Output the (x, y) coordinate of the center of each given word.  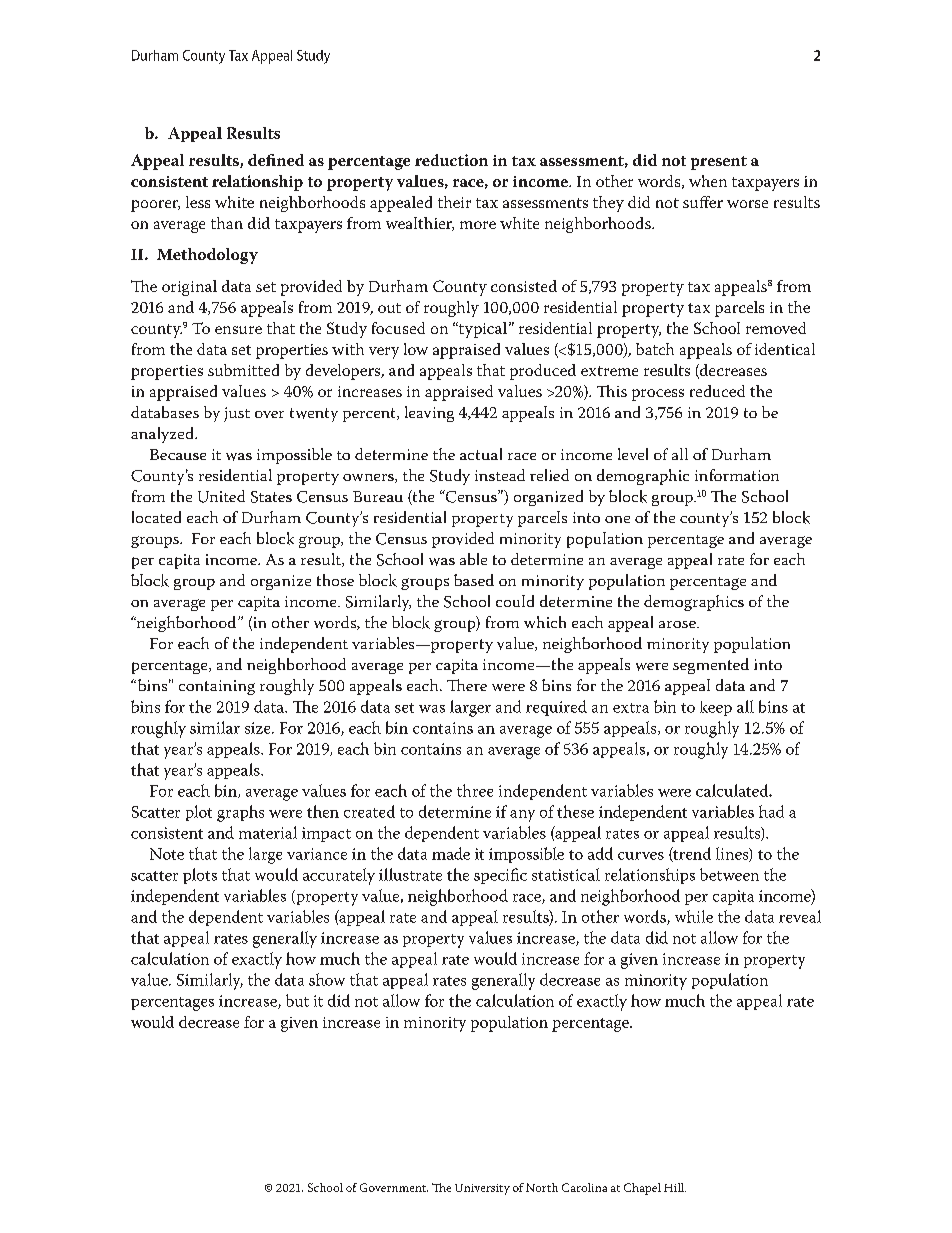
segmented (711, 666)
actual (481, 454)
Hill (675, 1187)
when (708, 181)
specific (500, 876)
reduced (717, 391)
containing (217, 687)
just (237, 414)
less (198, 202)
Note (167, 854)
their (454, 202)
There (467, 685)
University (482, 1189)
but (297, 1000)
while (694, 916)
